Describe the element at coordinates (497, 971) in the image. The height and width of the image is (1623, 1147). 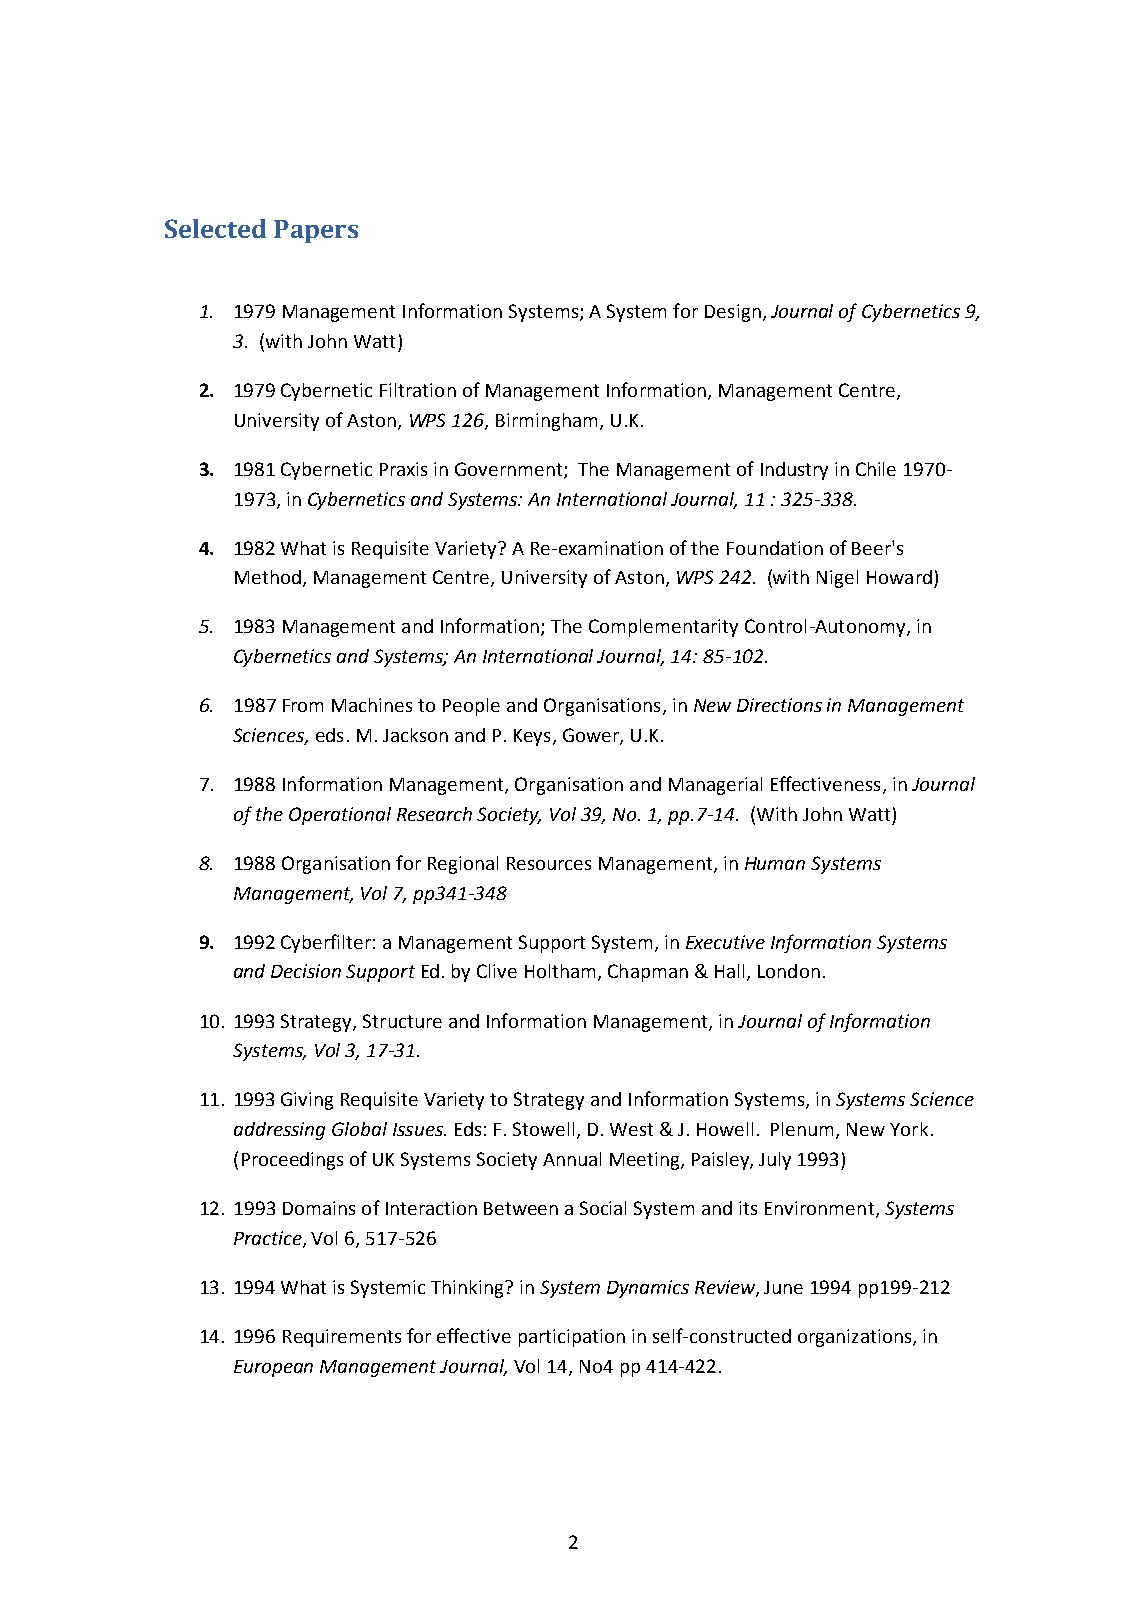
I see `Clive` at that location.
